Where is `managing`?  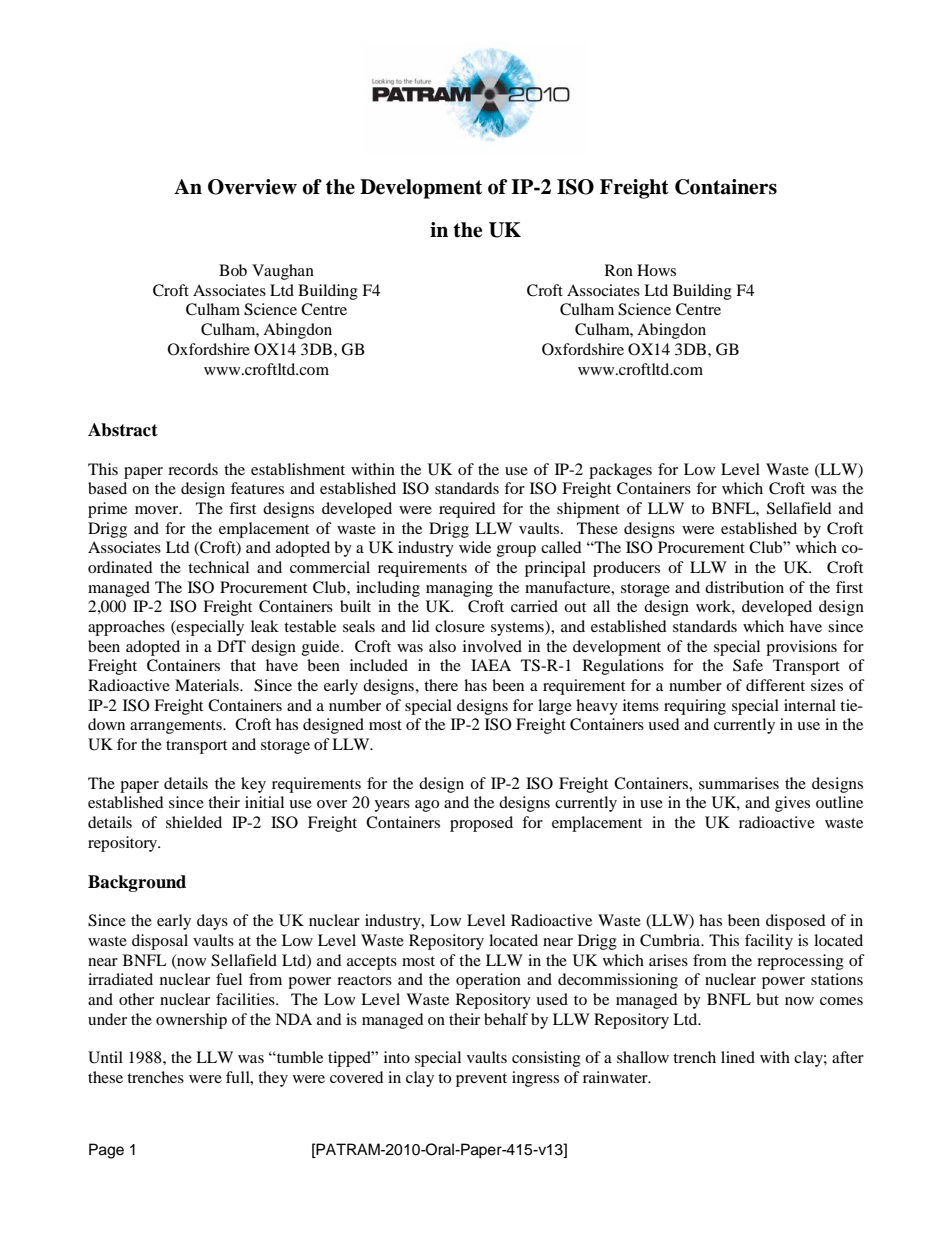 managing is located at coordinates (459, 589).
